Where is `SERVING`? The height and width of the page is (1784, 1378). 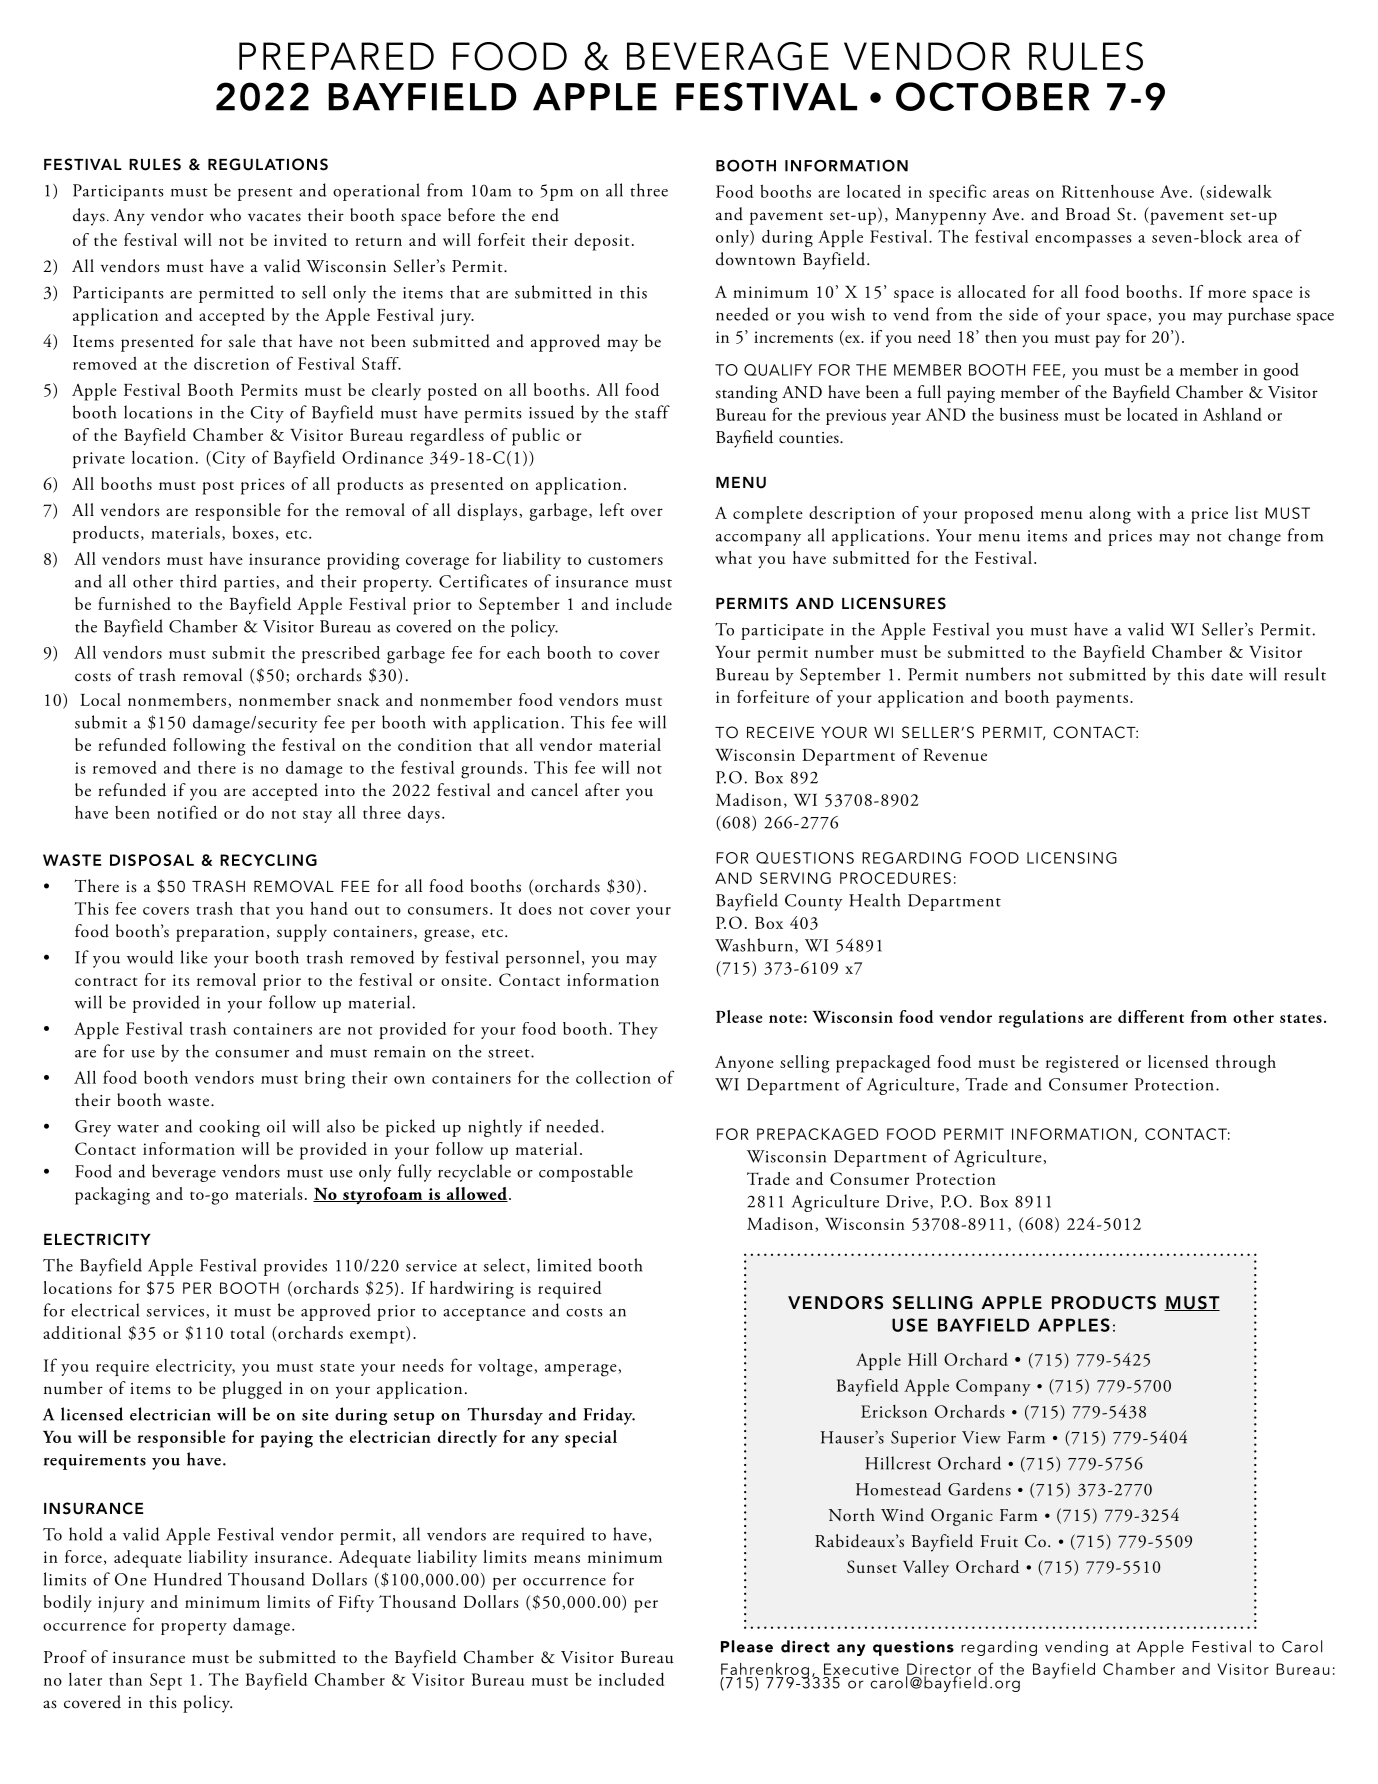 SERVING is located at coordinates (795, 878).
